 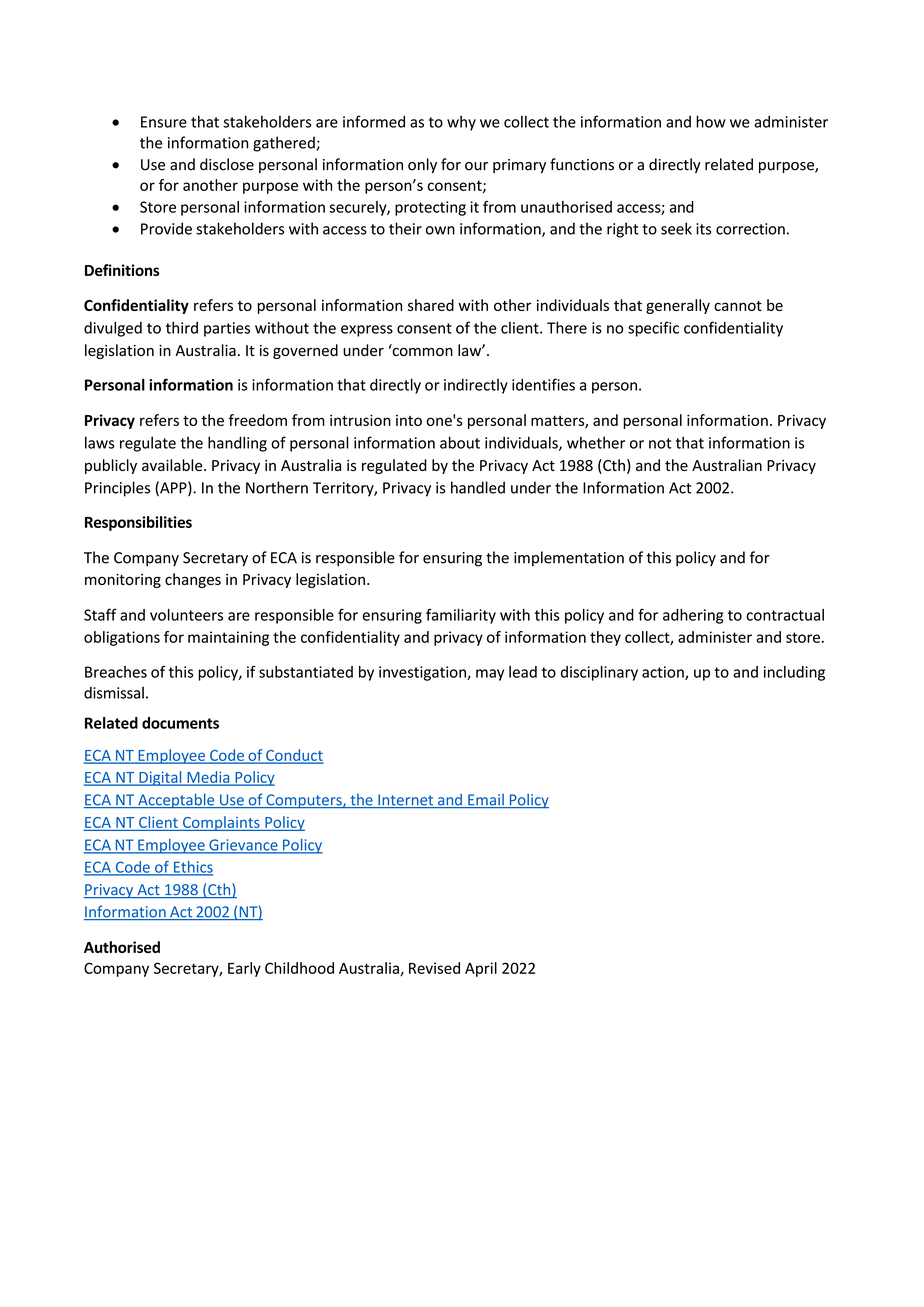 What do you see at coordinates (423, 673) in the page?
I see `investigation` at bounding box center [423, 673].
